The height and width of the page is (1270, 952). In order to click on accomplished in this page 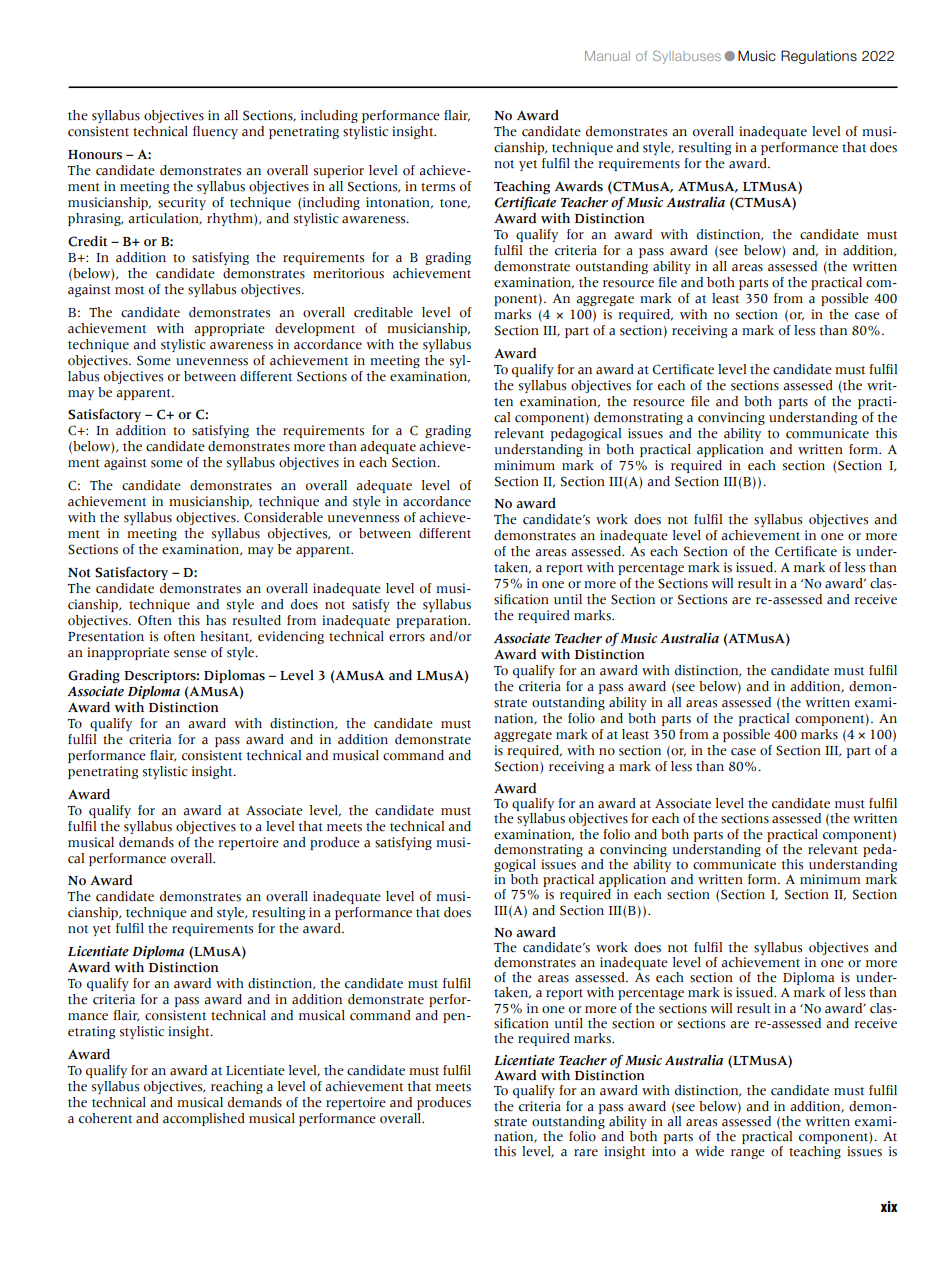, I will do `click(204, 1119)`.
